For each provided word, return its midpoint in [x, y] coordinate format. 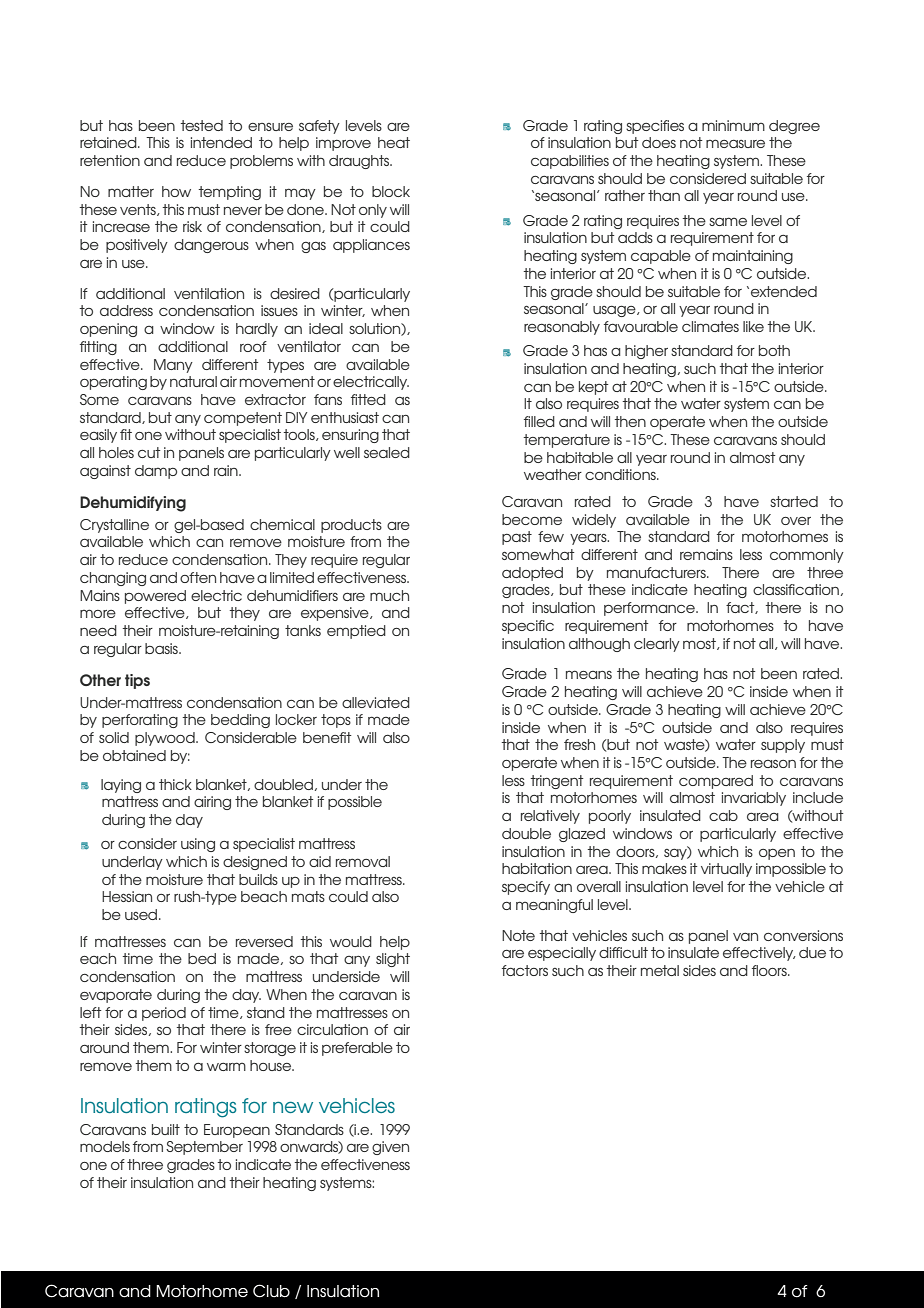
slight [393, 960]
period [164, 1014]
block [391, 191]
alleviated [376, 702]
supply [783, 746]
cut [149, 452]
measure [735, 143]
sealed [387, 452]
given [390, 1148]
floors [770, 970]
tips [137, 681]
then [630, 421]
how [176, 191]
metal [660, 970]
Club [271, 1291]
